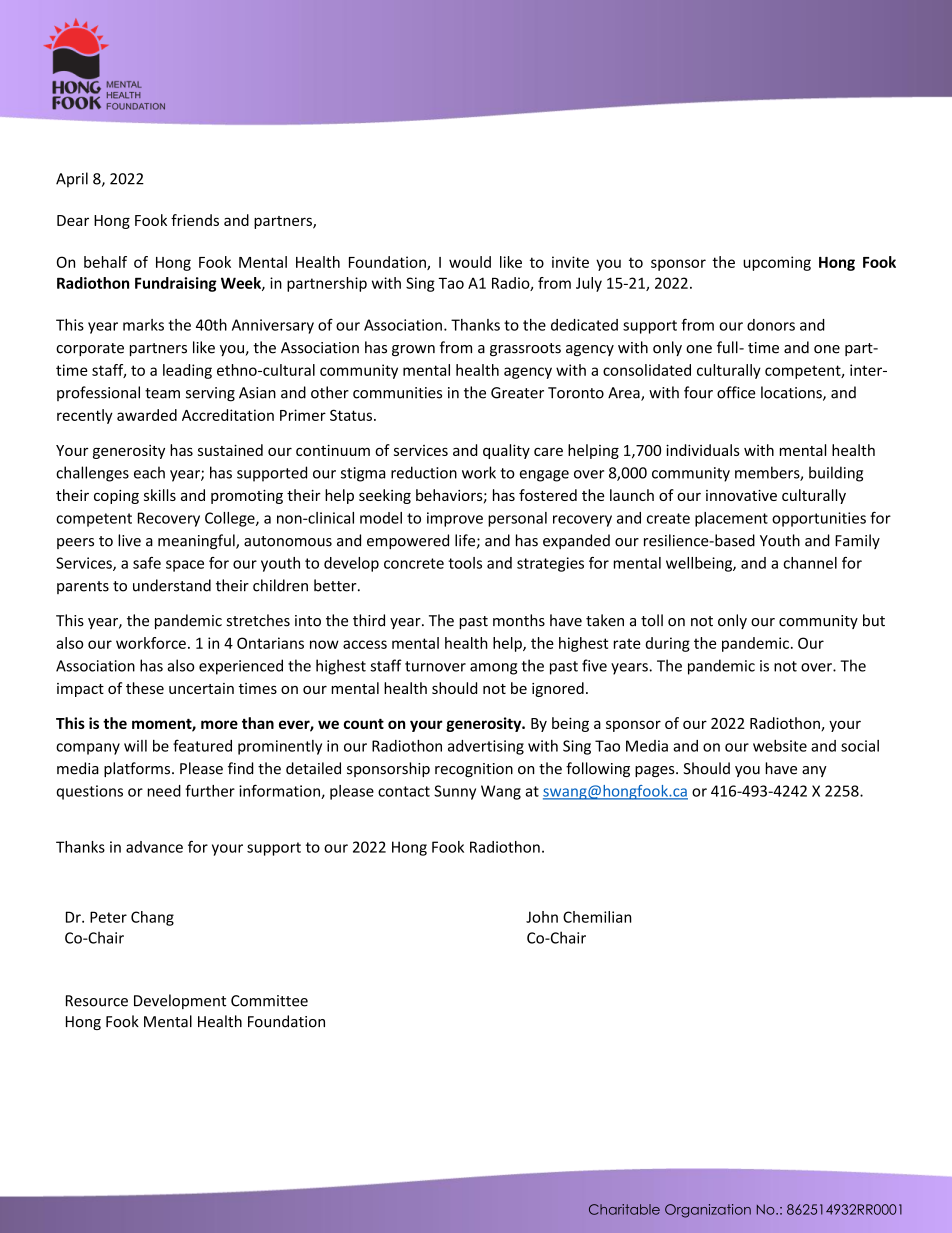 This page has height=1233, width=952. What do you see at coordinates (708, 1211) in the page?
I see `Organization` at bounding box center [708, 1211].
